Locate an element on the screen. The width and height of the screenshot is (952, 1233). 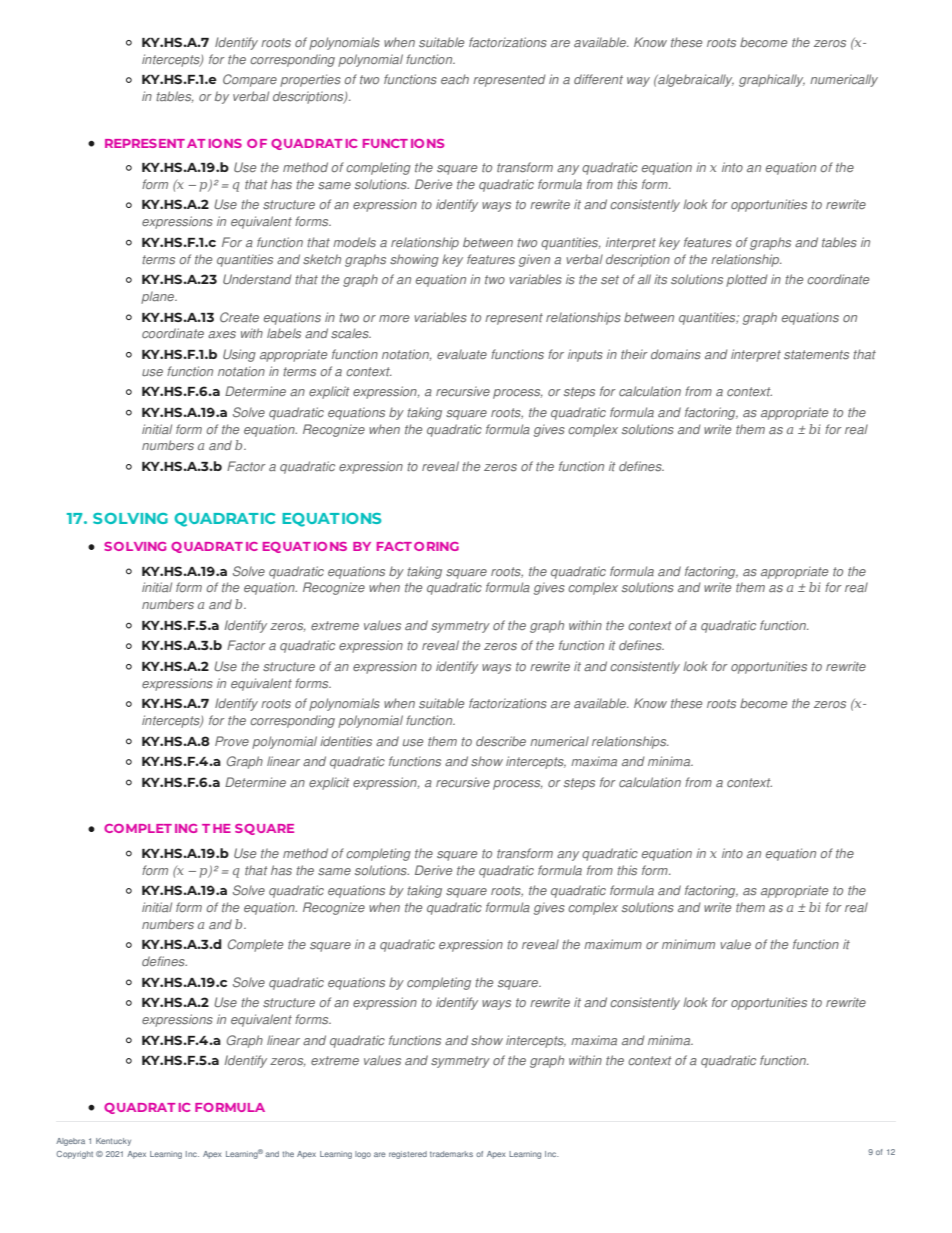
minimum is located at coordinates (688, 944).
